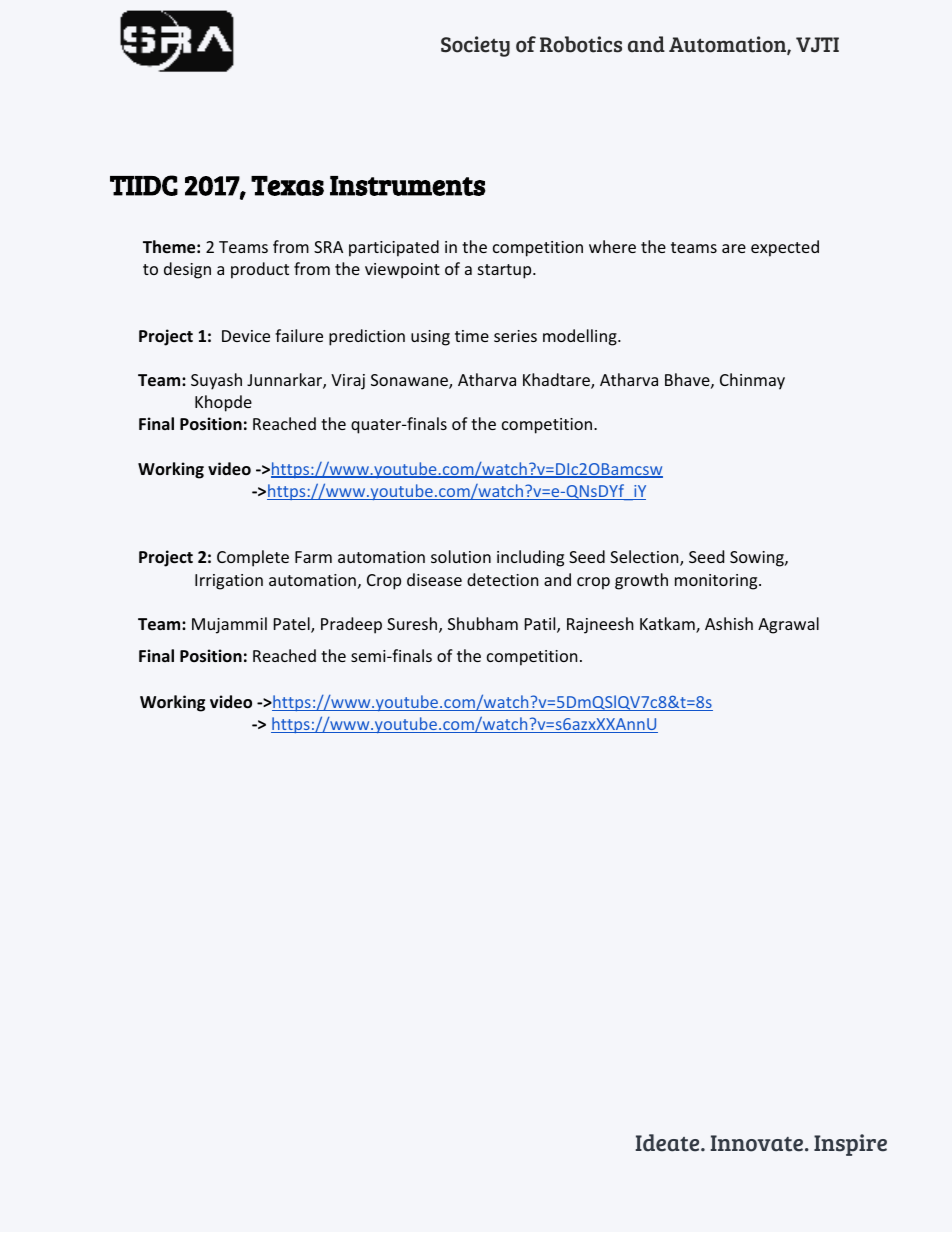  I want to click on Robotics, so click(581, 44).
